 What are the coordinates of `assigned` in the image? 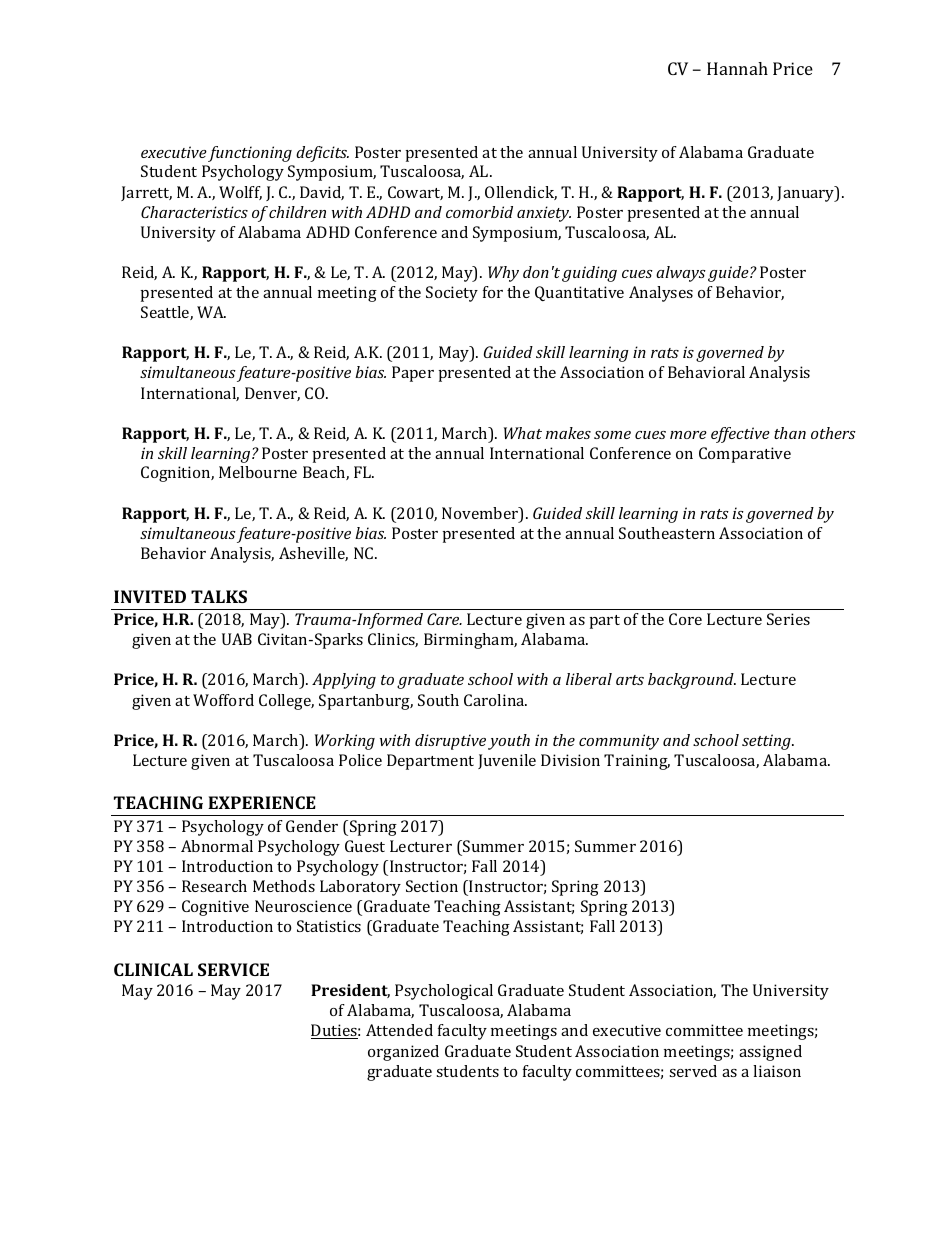 It's located at (770, 1053).
